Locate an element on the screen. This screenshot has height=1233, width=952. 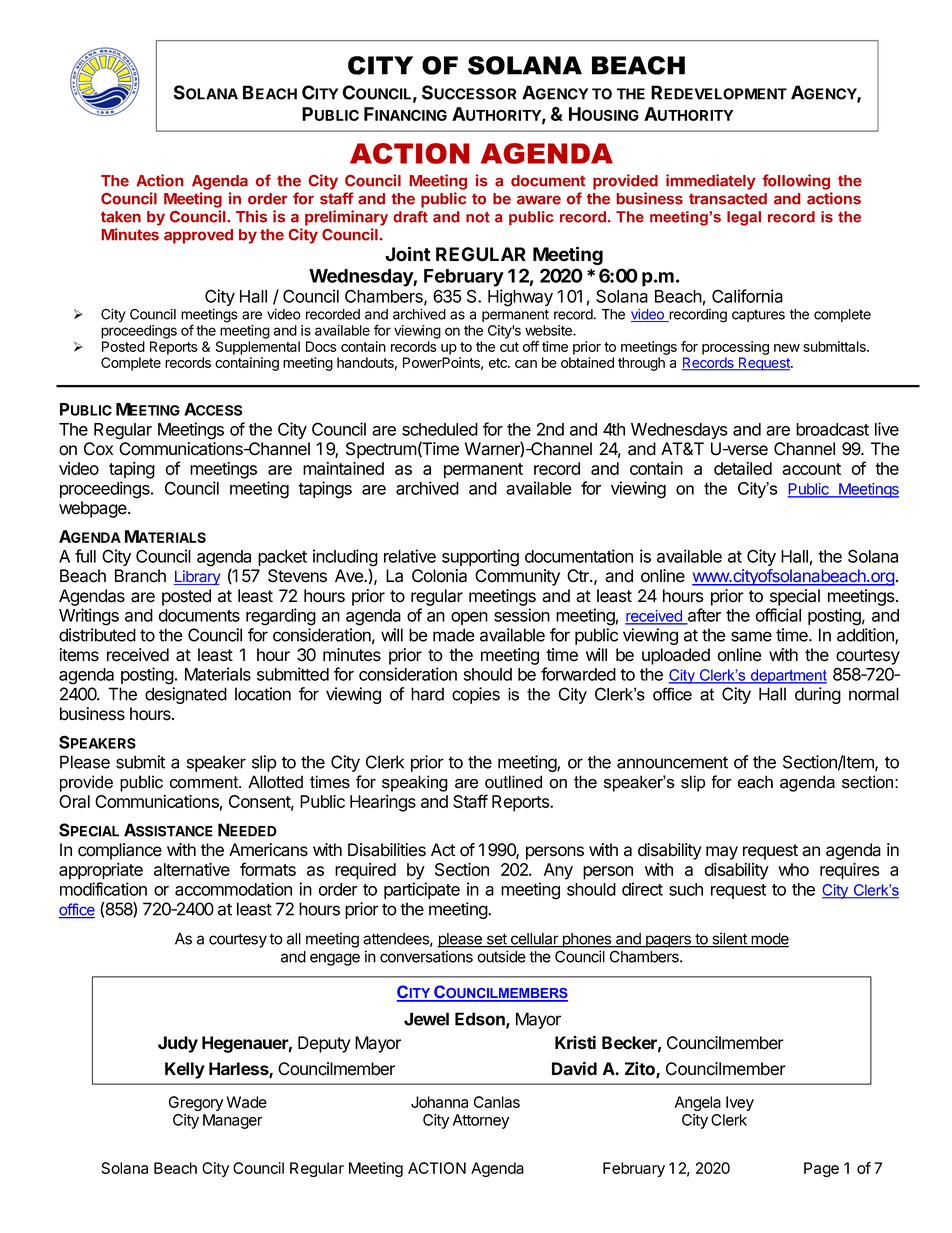
department is located at coordinates (788, 676).
